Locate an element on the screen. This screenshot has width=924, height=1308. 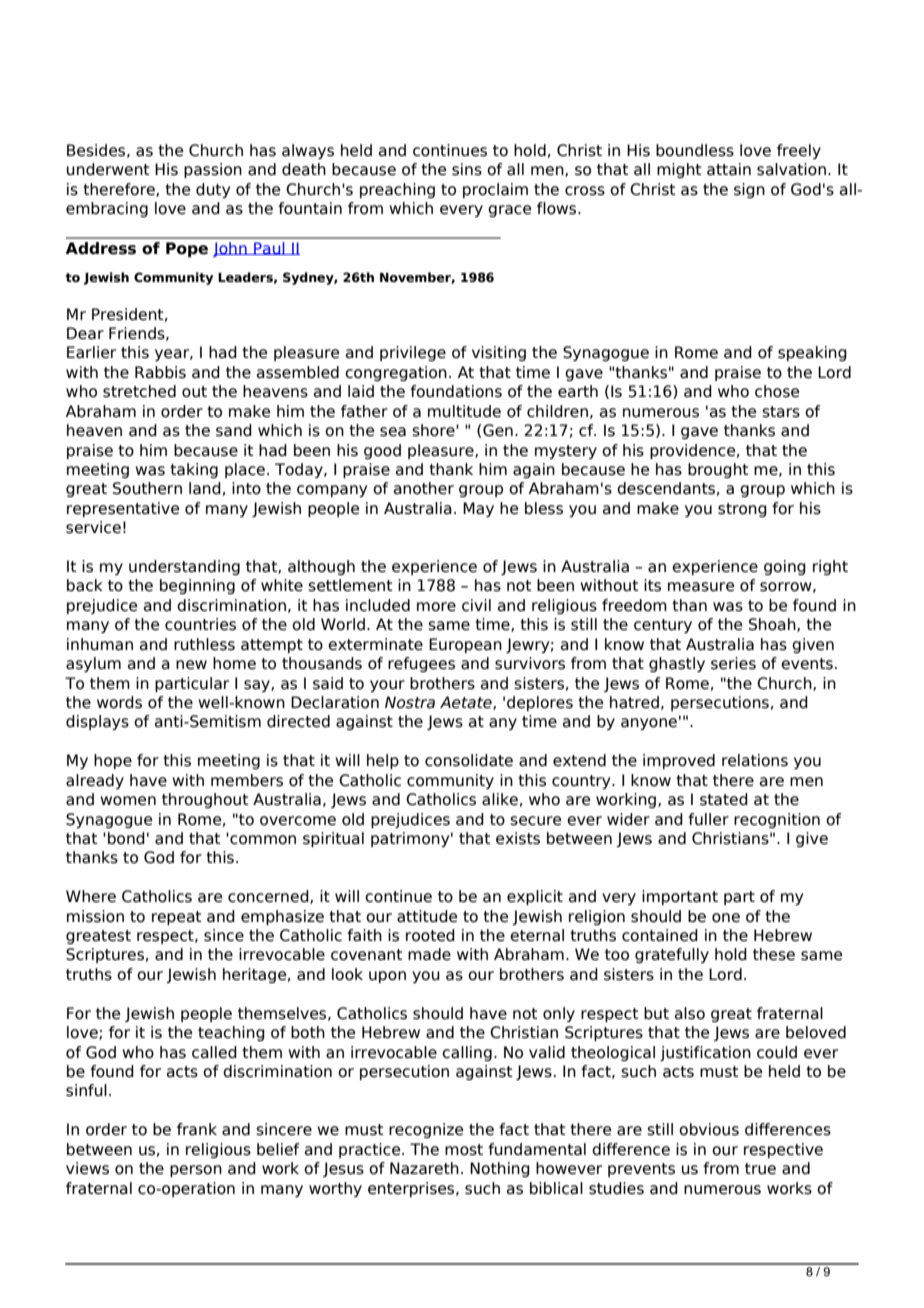
sign is located at coordinates (749, 190).
